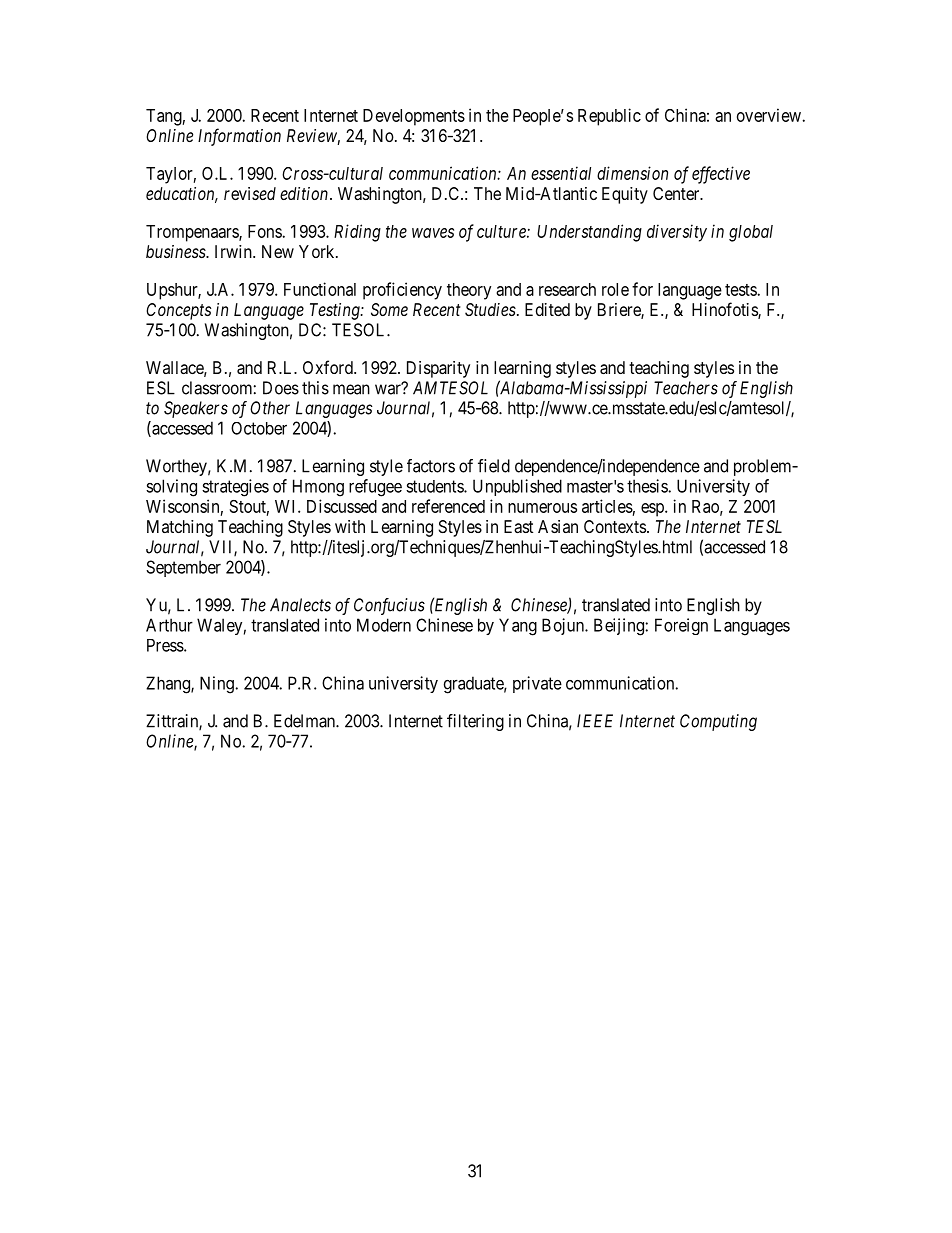  Describe the element at coordinates (239, 137) in the screenshot. I see `Information` at that location.
